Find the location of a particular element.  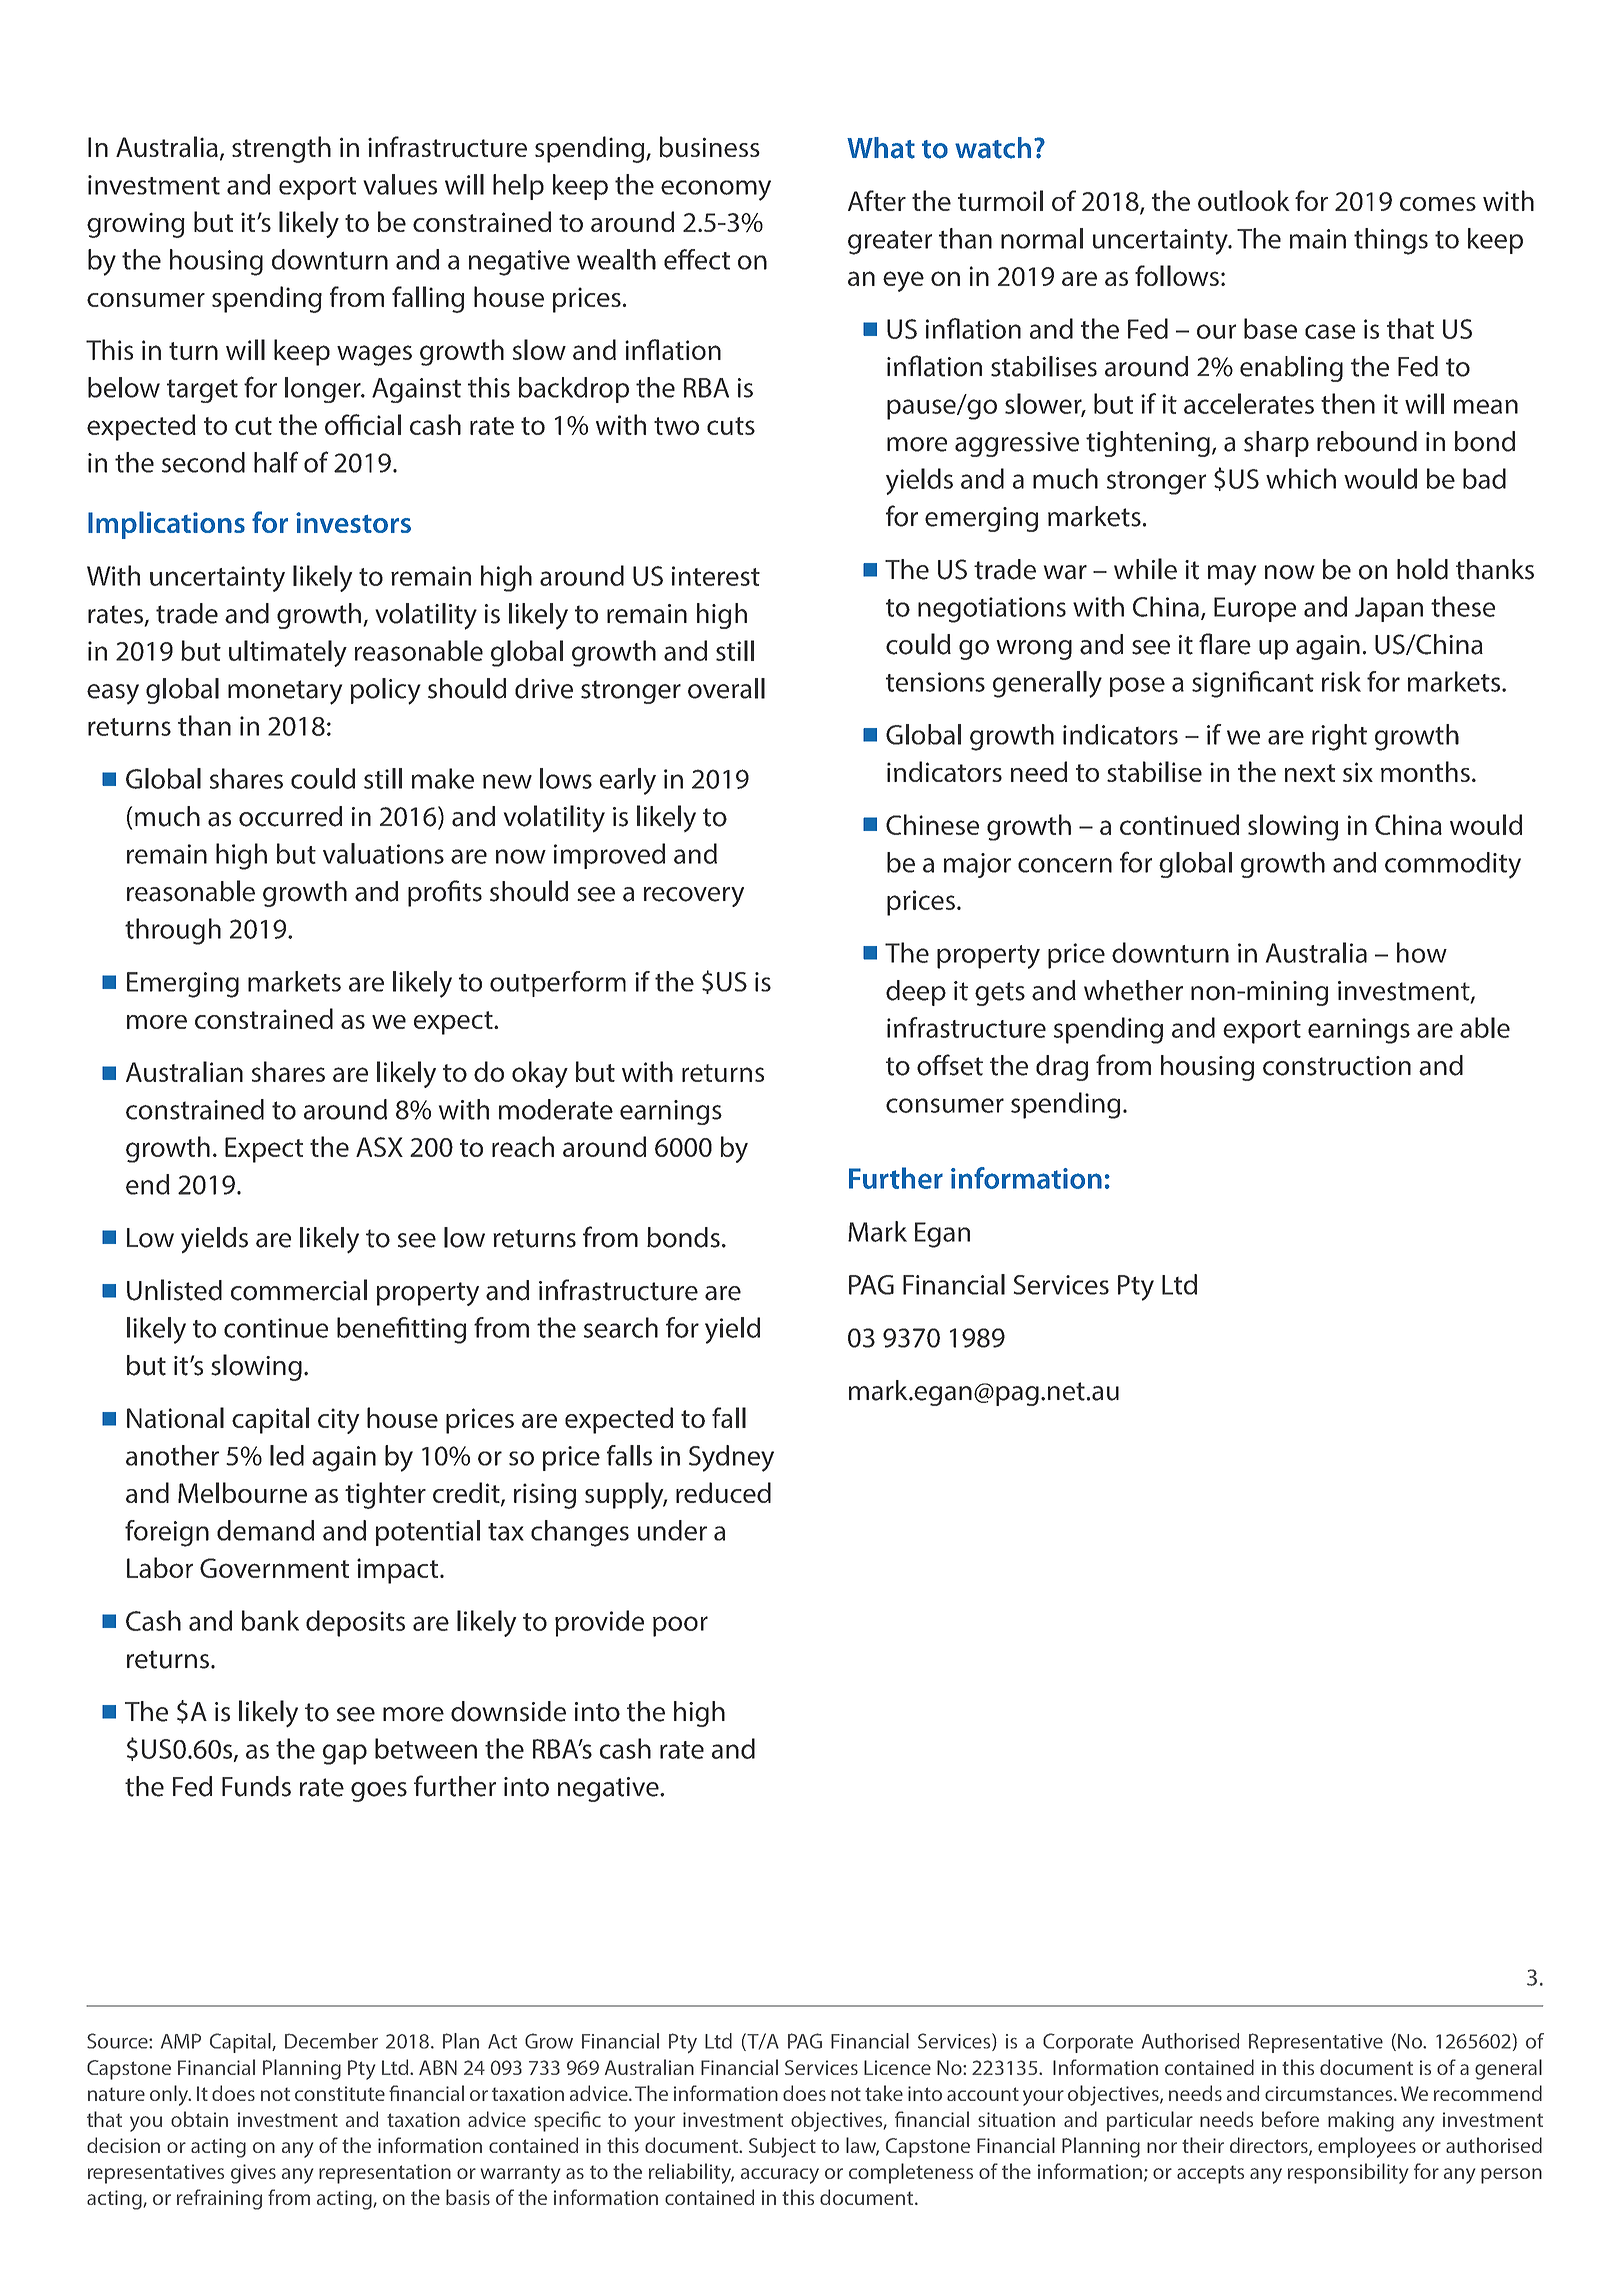

After is located at coordinates (877, 200).
